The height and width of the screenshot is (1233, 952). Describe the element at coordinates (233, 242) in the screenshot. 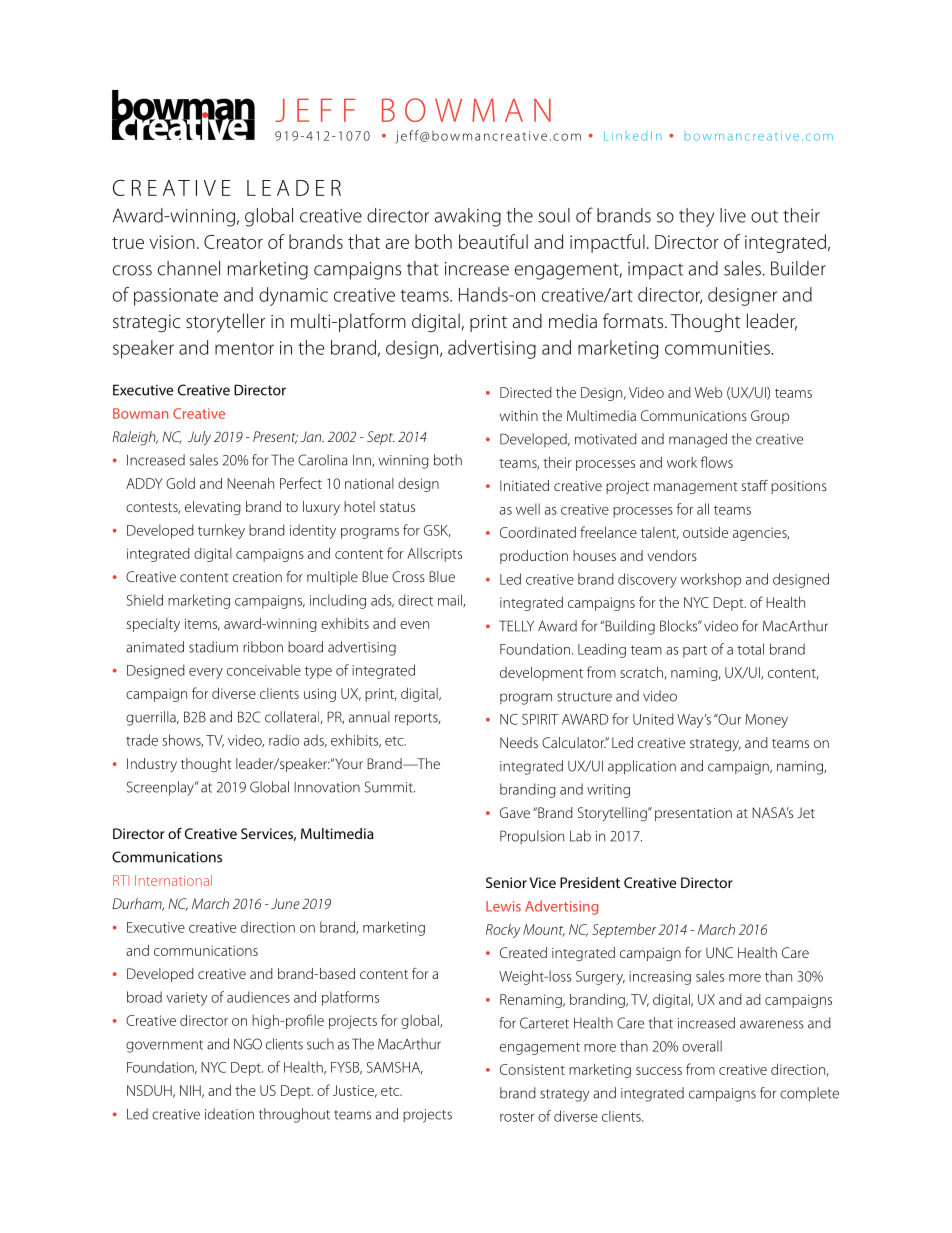

I see `Creator` at that location.
